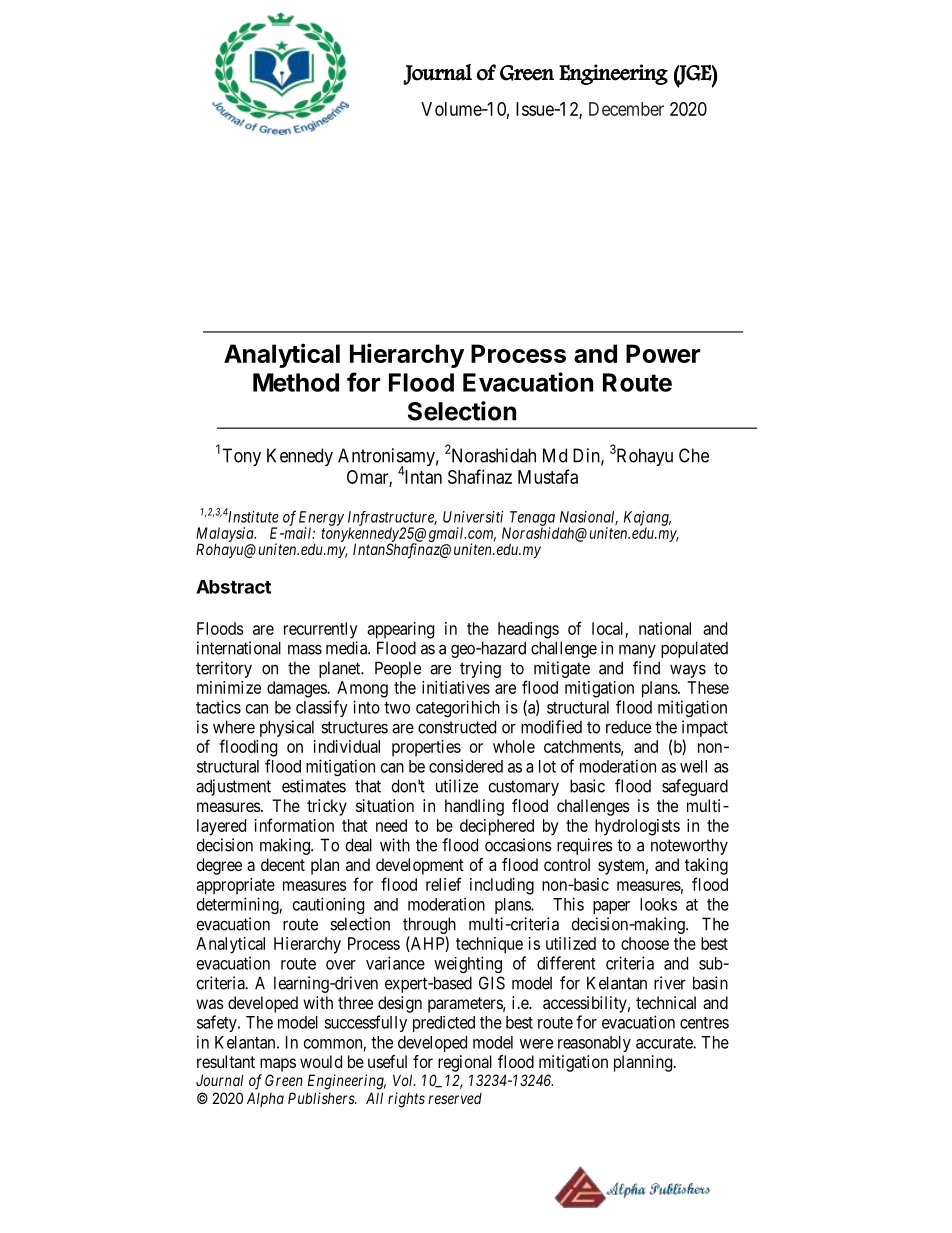  I want to click on decent, so click(283, 864).
